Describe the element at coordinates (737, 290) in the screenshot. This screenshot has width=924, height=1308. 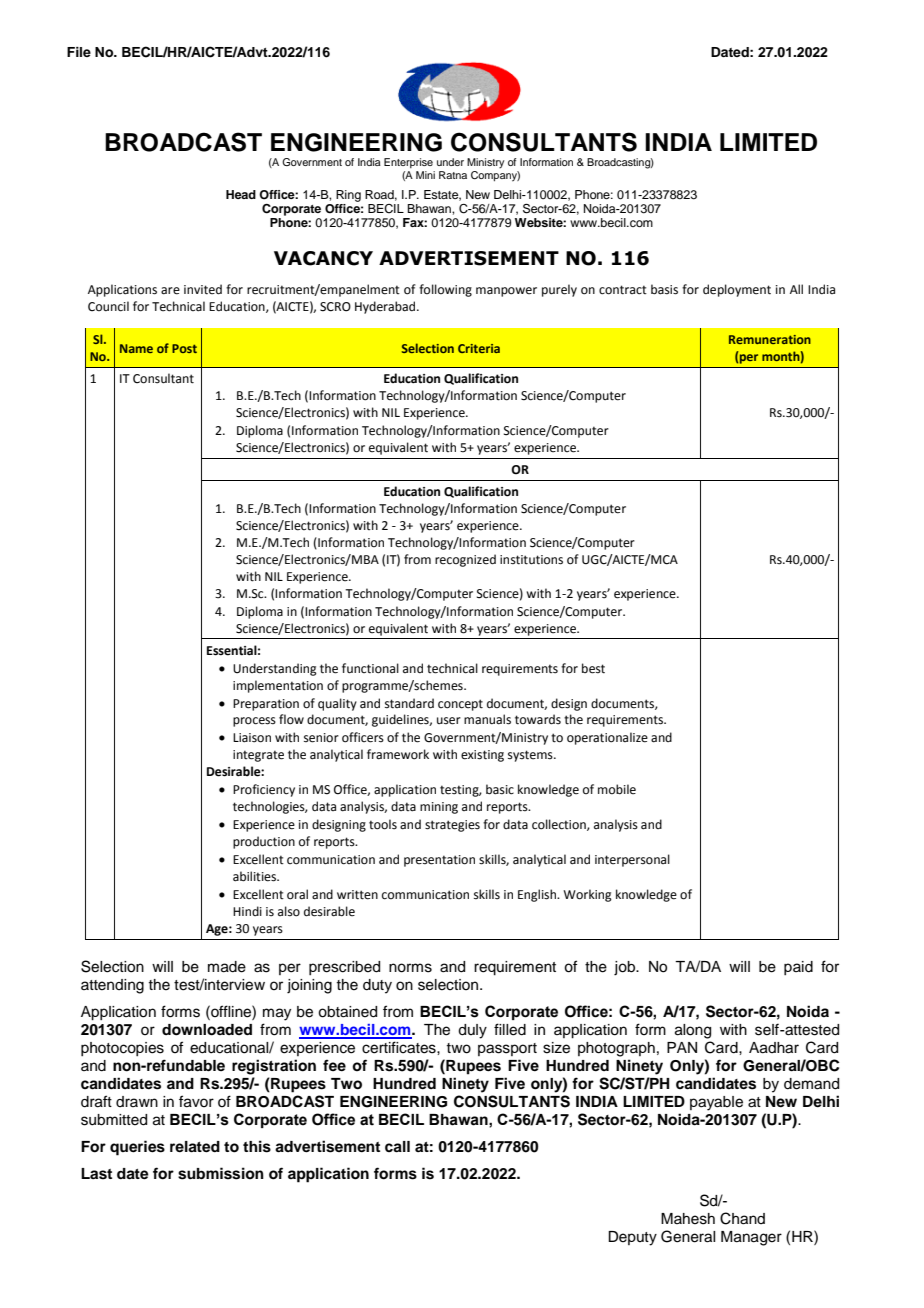
I see `deployment` at that location.
